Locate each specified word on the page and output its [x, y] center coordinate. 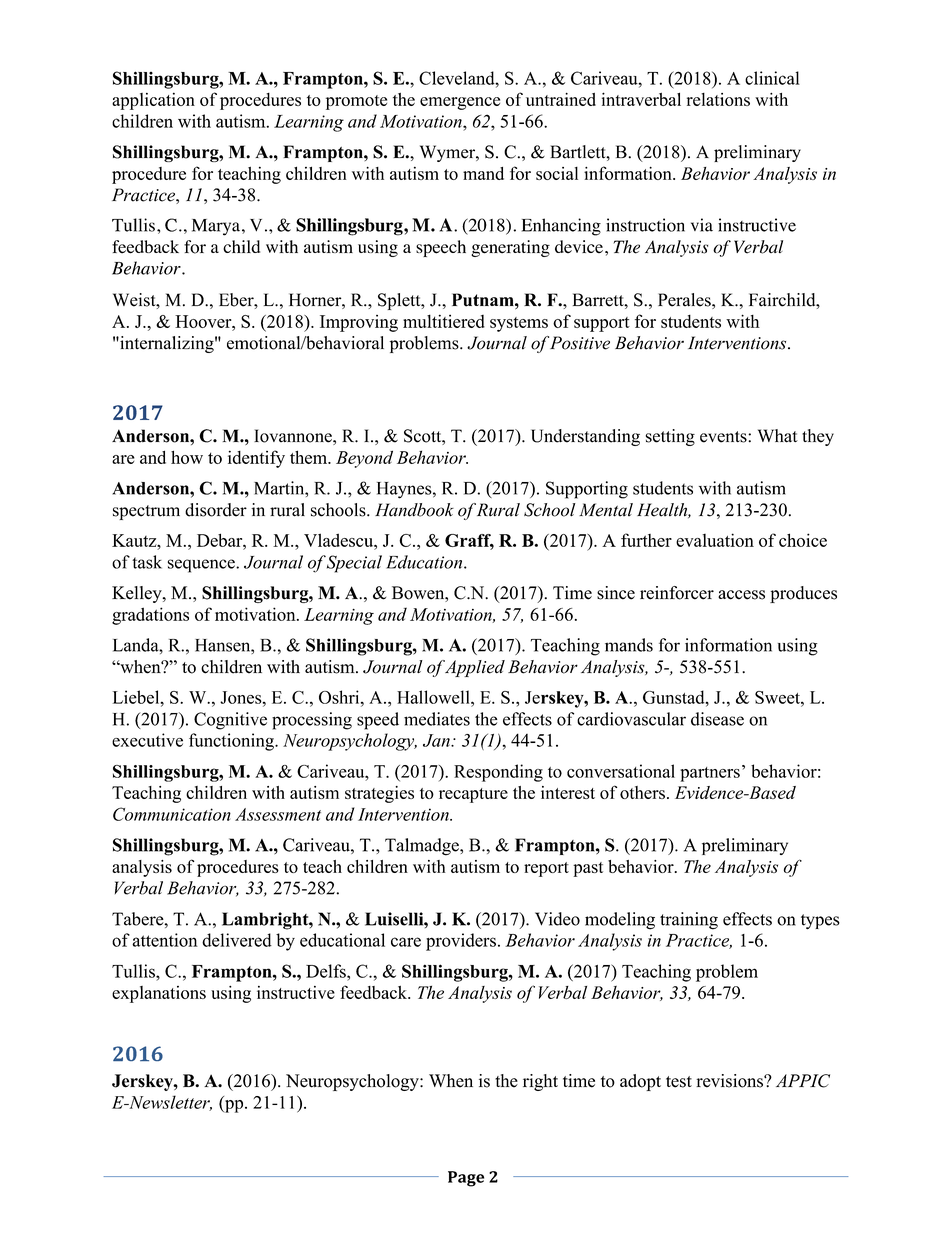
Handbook [414, 510]
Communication [172, 814]
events [724, 437]
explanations [159, 994]
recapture [473, 795]
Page [466, 1179]
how [187, 457]
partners [710, 774]
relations [718, 99]
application [153, 101]
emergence [460, 103]
